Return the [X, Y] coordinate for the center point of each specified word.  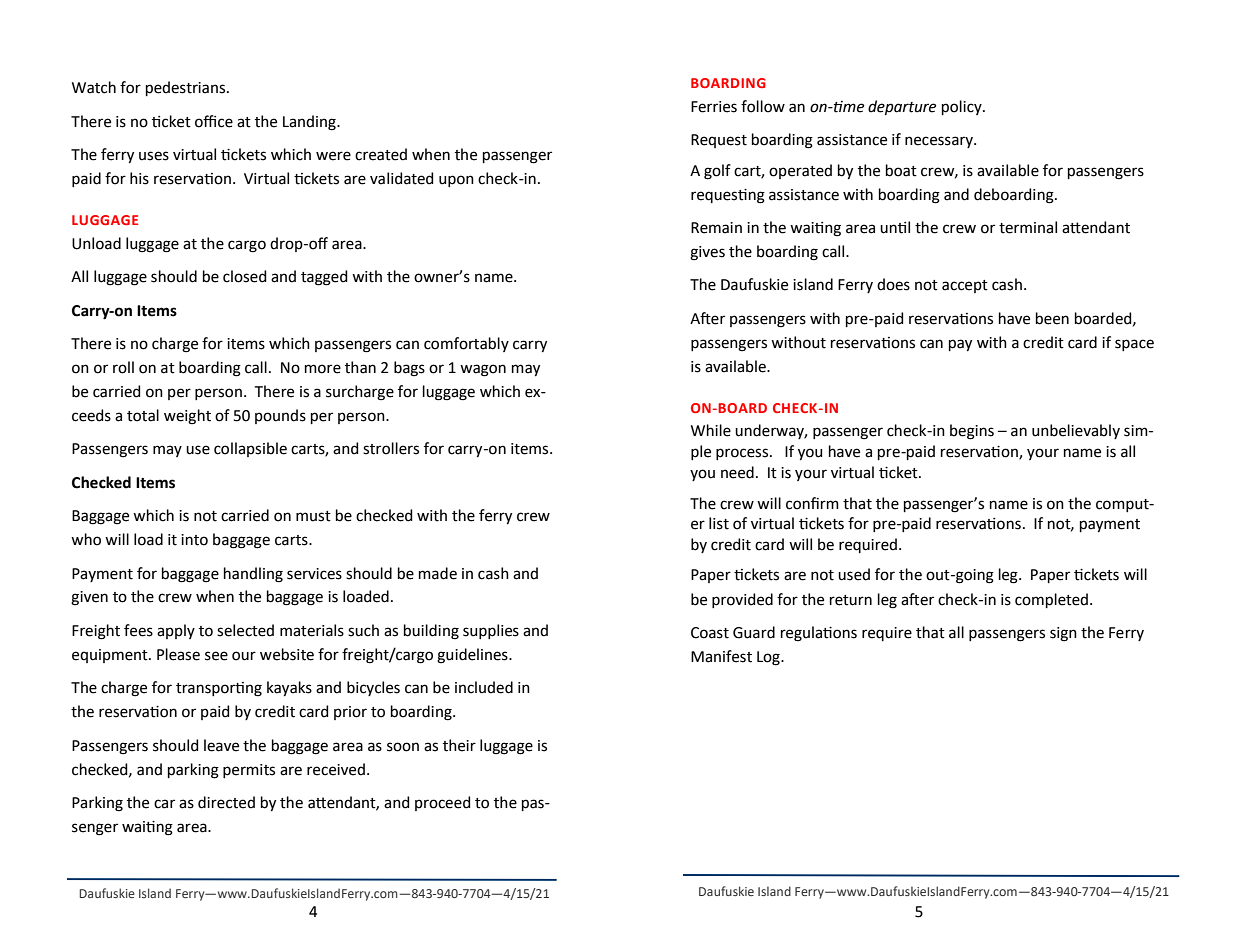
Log [769, 658]
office [214, 121]
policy [963, 107]
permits [249, 771]
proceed [442, 803]
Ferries [714, 107]
